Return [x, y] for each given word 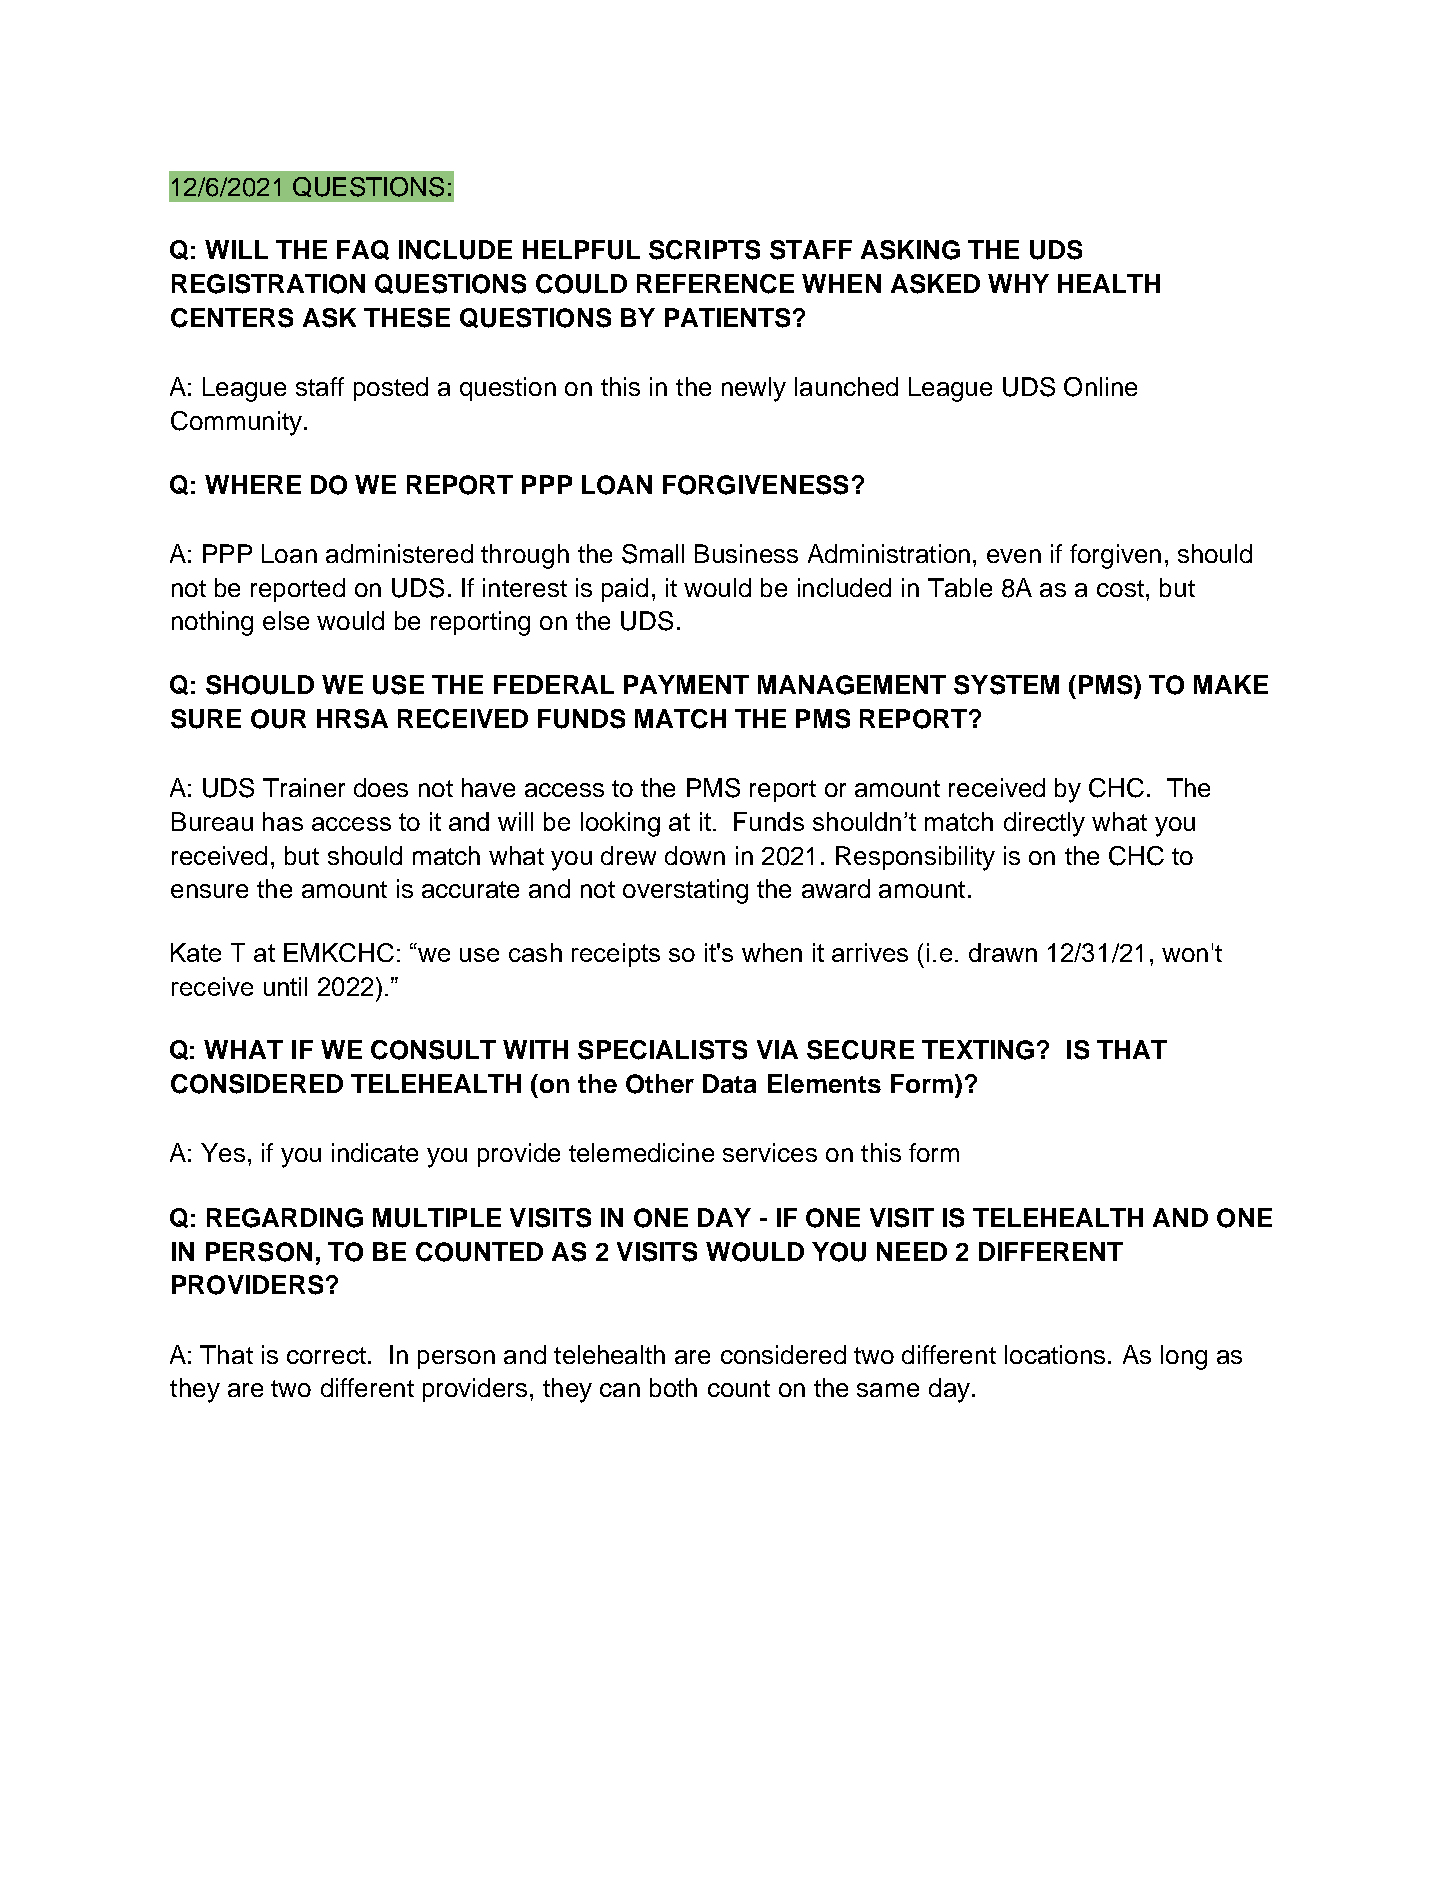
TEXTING [978, 1050]
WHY [1018, 283]
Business [746, 553]
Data [729, 1083]
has [283, 821]
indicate [375, 1152]
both [673, 1387]
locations [1055, 1354]
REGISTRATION [268, 284]
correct [326, 1355]
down [695, 855]
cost [1122, 588]
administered [399, 553]
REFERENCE [715, 284]
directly [1044, 824]
